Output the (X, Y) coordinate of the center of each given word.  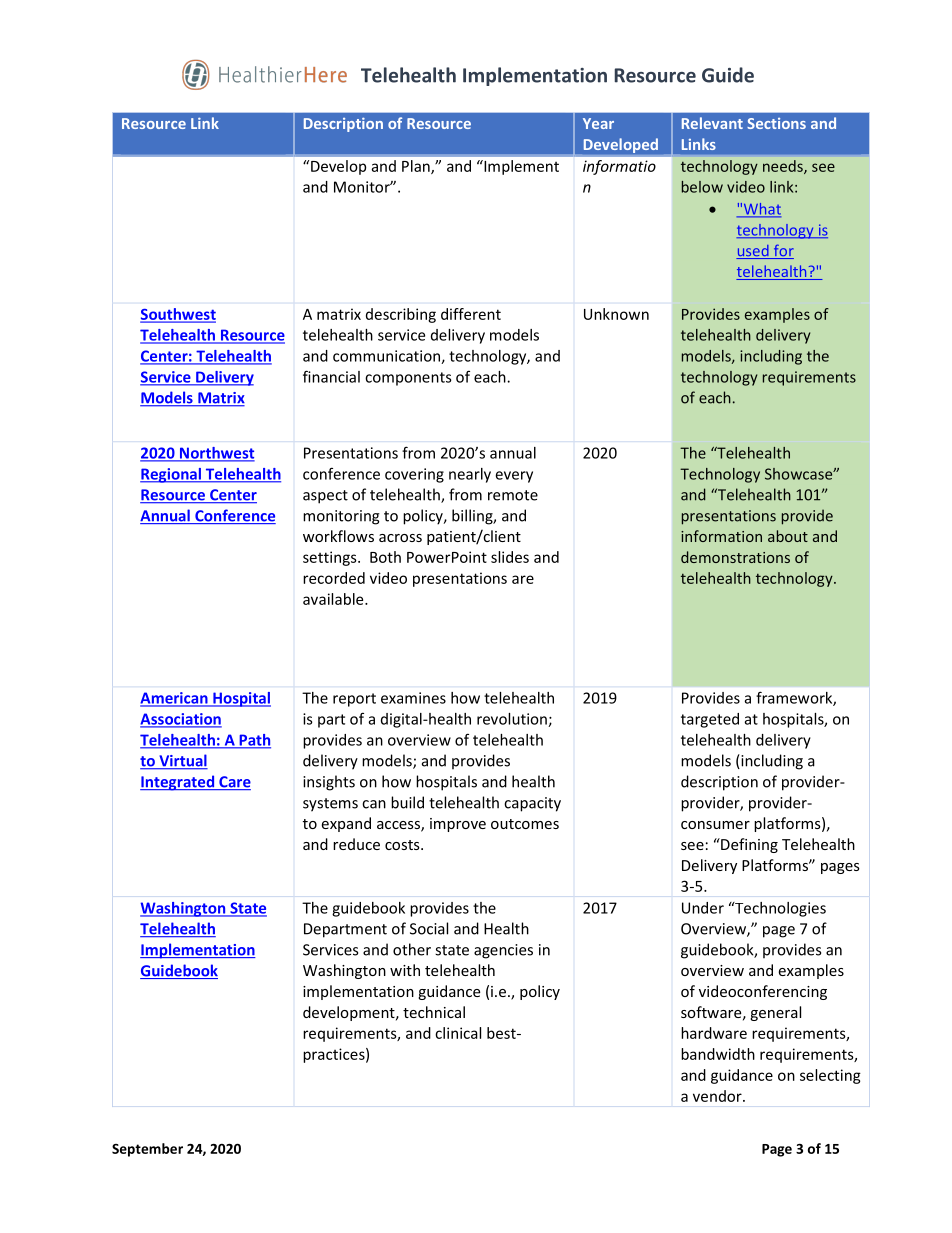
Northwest (216, 454)
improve (458, 825)
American (175, 699)
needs (784, 167)
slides (510, 557)
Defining (748, 845)
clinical (458, 1033)
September (147, 1150)
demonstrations (735, 557)
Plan (417, 167)
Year (598, 123)
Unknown (616, 314)
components (408, 379)
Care (234, 783)
